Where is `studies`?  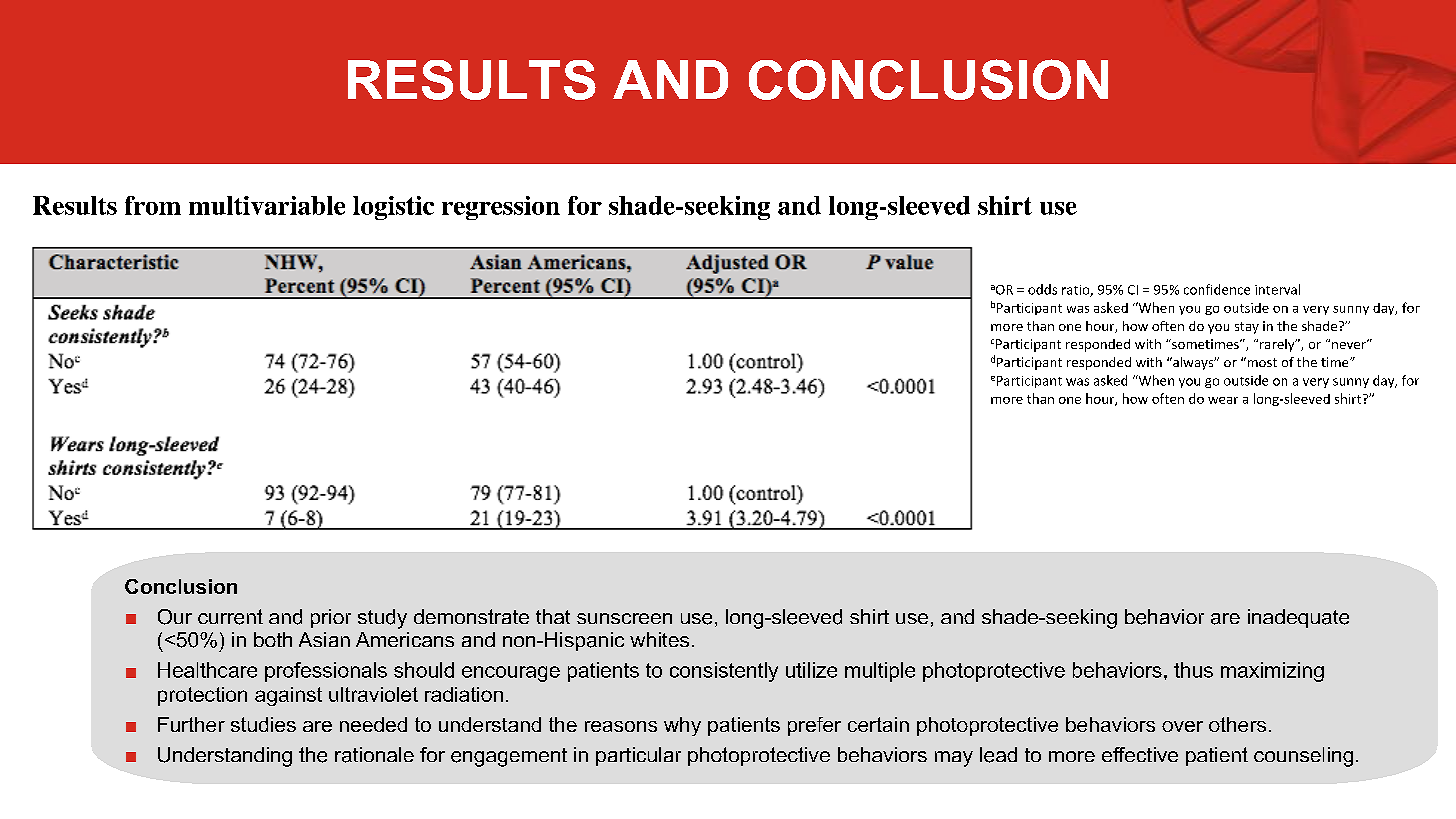 studies is located at coordinates (263, 724).
